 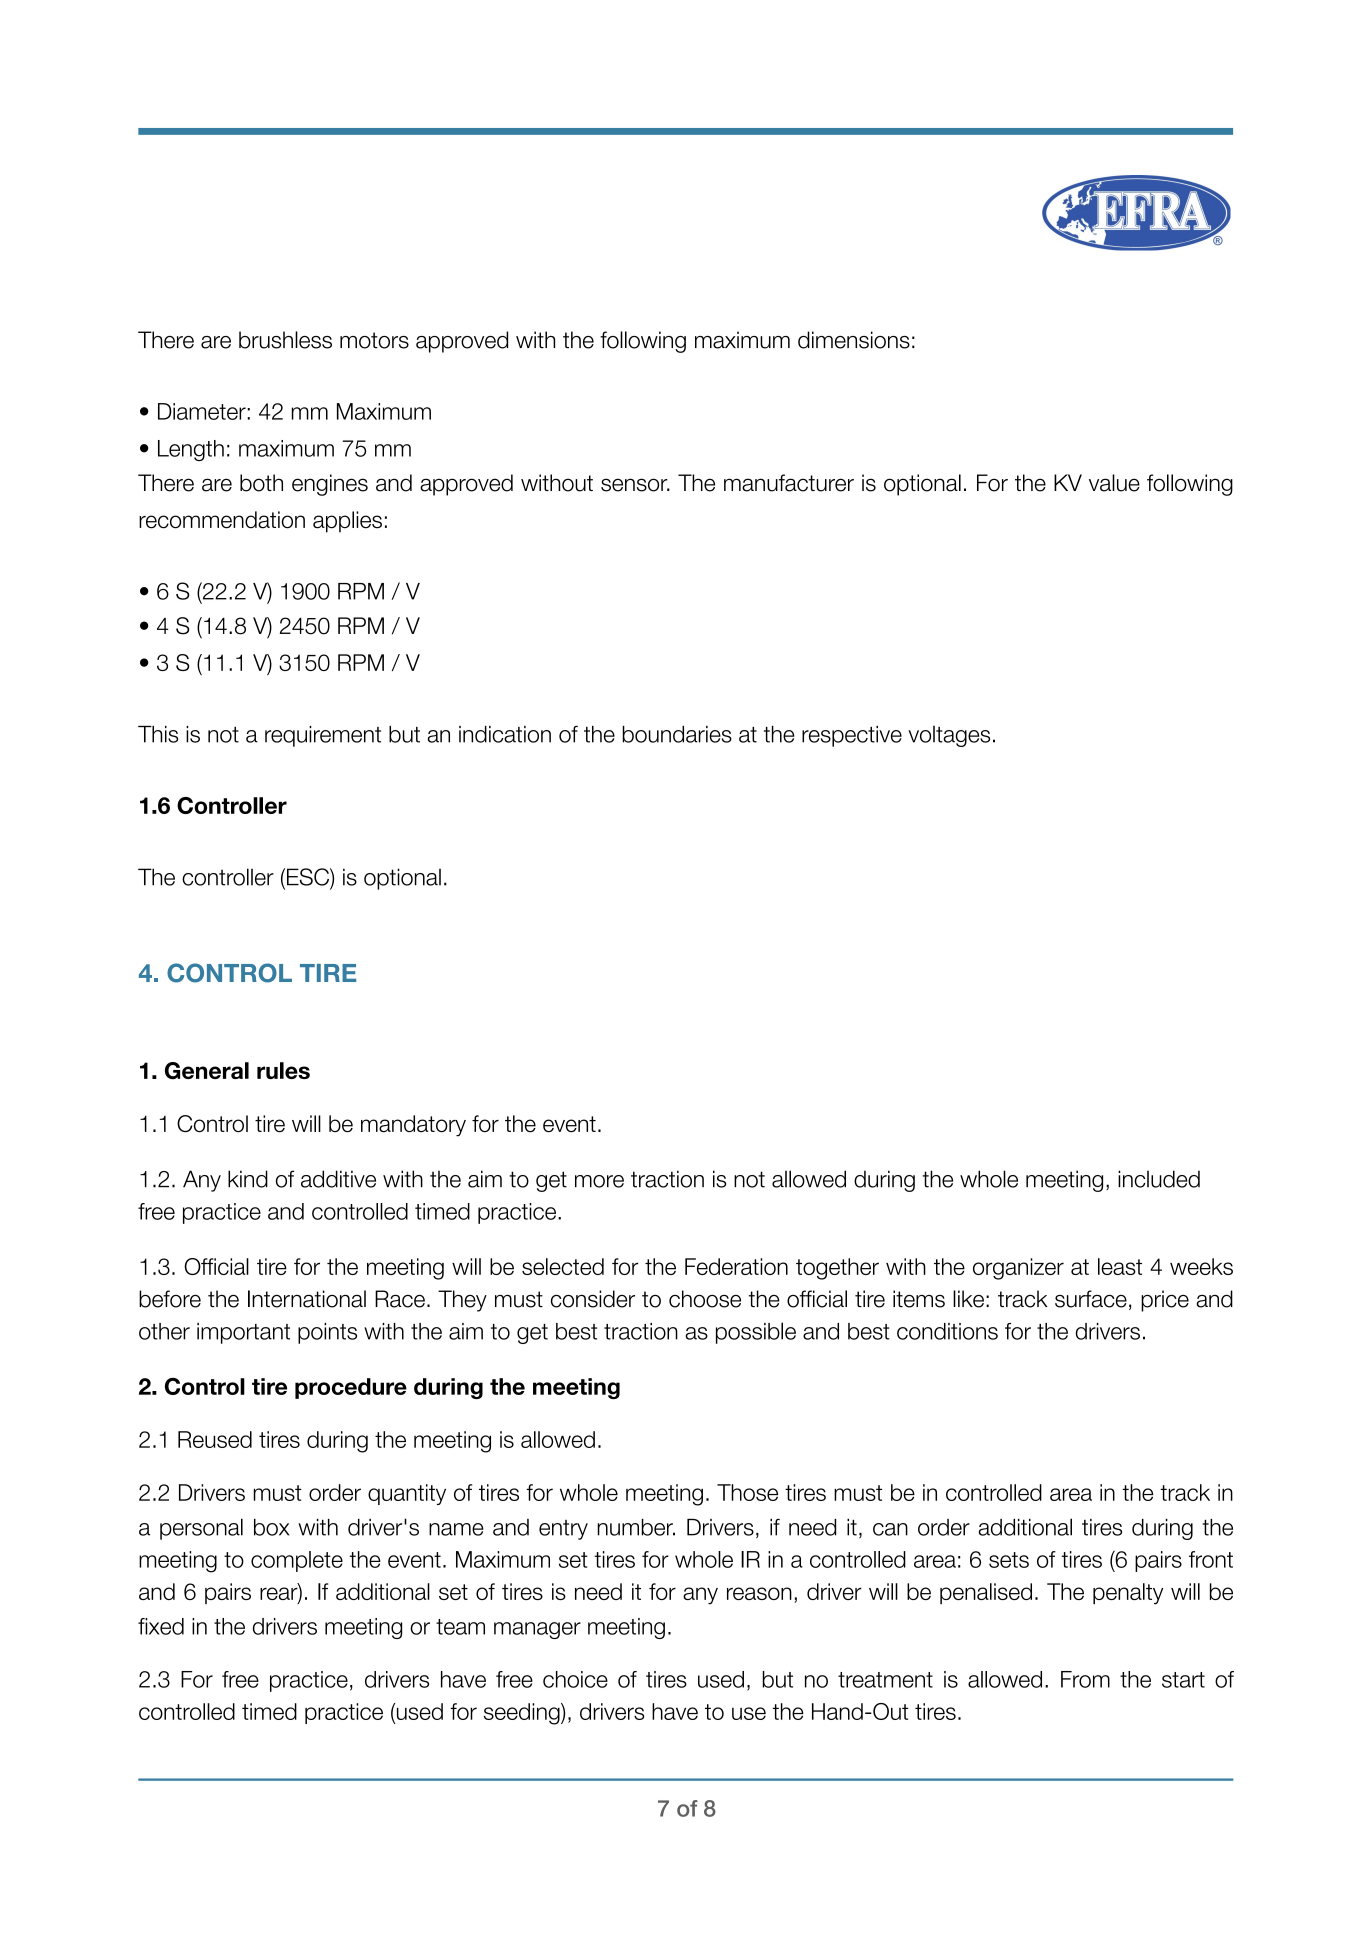 I want to click on brushless, so click(x=285, y=340).
